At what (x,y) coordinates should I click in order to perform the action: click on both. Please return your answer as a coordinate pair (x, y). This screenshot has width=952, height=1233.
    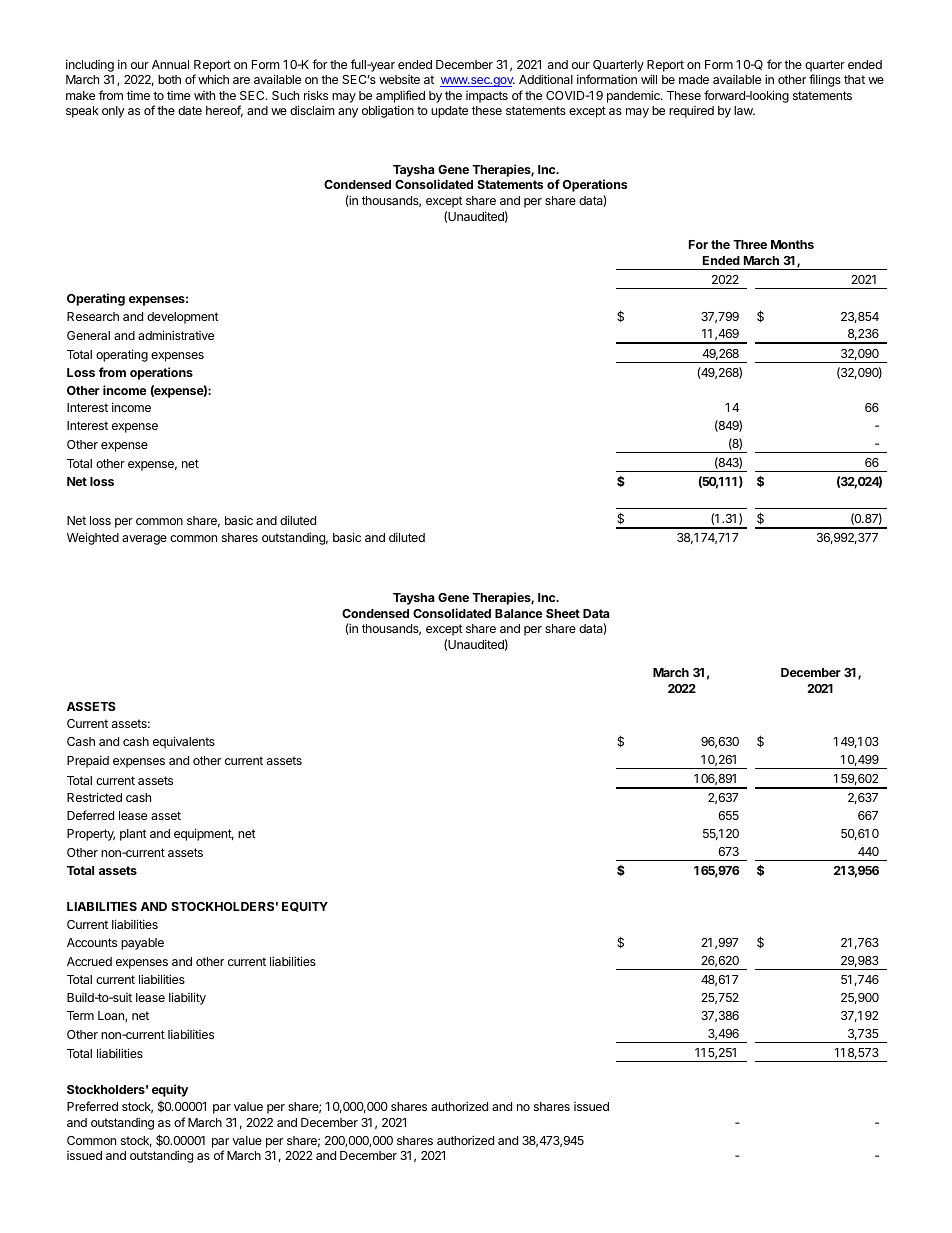
    Looking at the image, I should click on (169, 79).
